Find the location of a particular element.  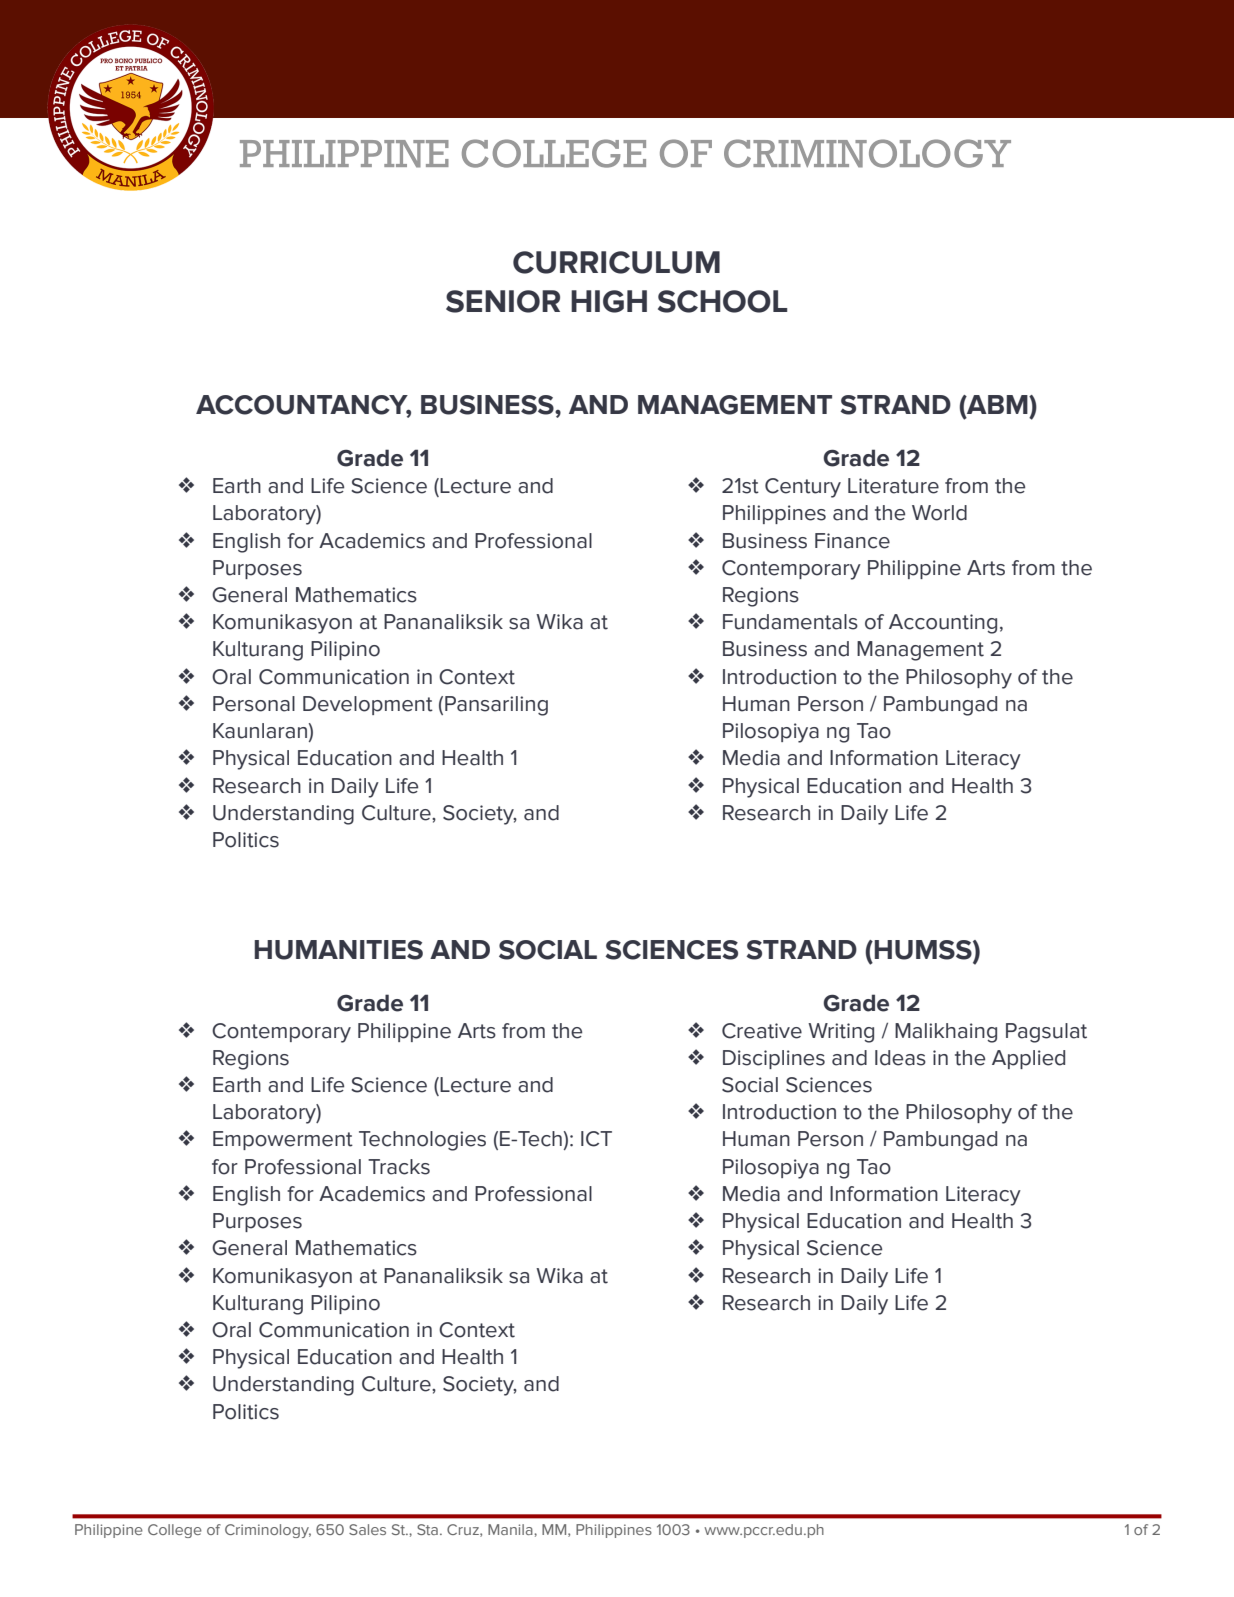

Tracks is located at coordinates (399, 1167).
